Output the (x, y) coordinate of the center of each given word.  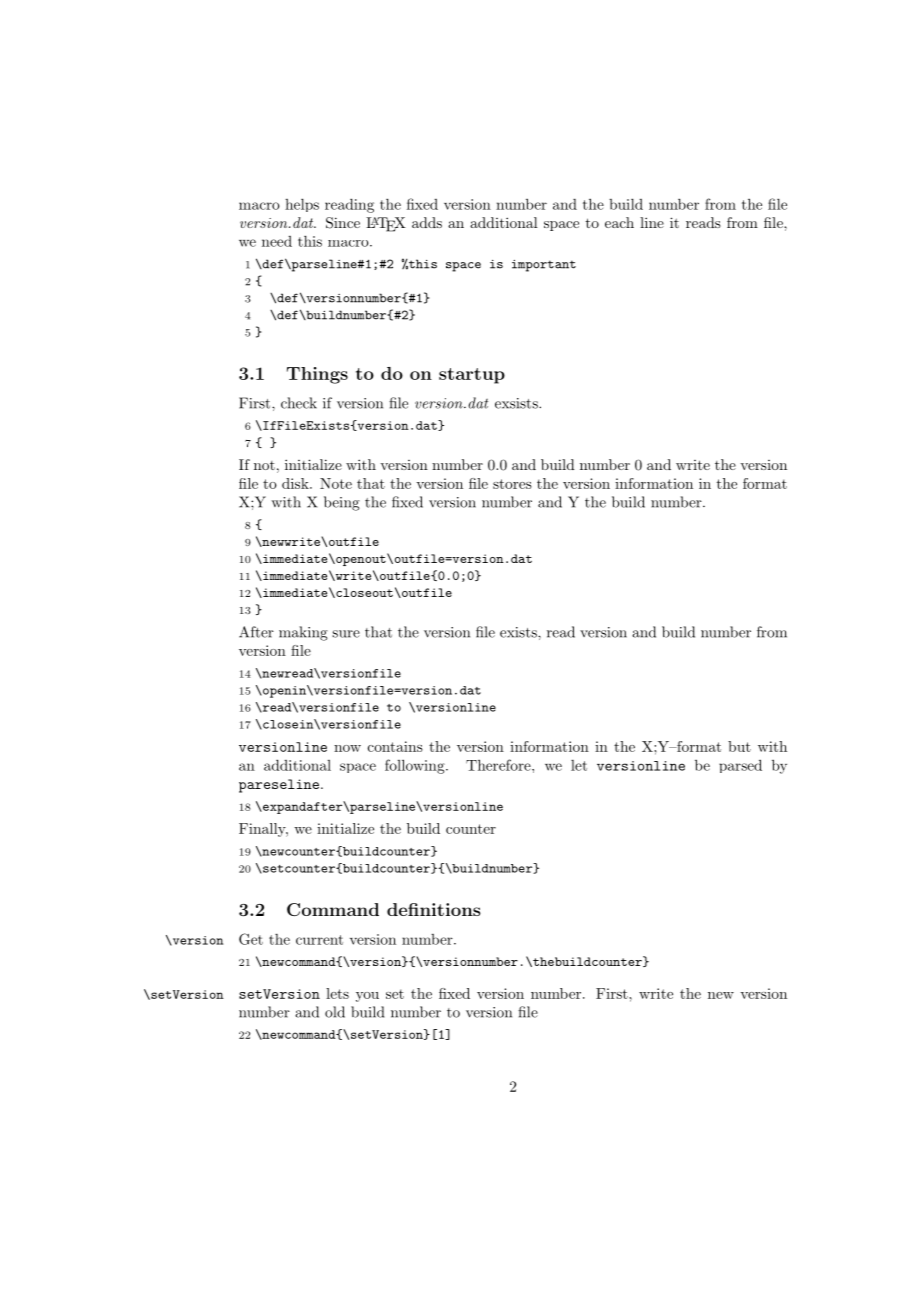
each (619, 222)
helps (302, 205)
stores (512, 484)
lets (337, 993)
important (544, 266)
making (303, 633)
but (739, 746)
